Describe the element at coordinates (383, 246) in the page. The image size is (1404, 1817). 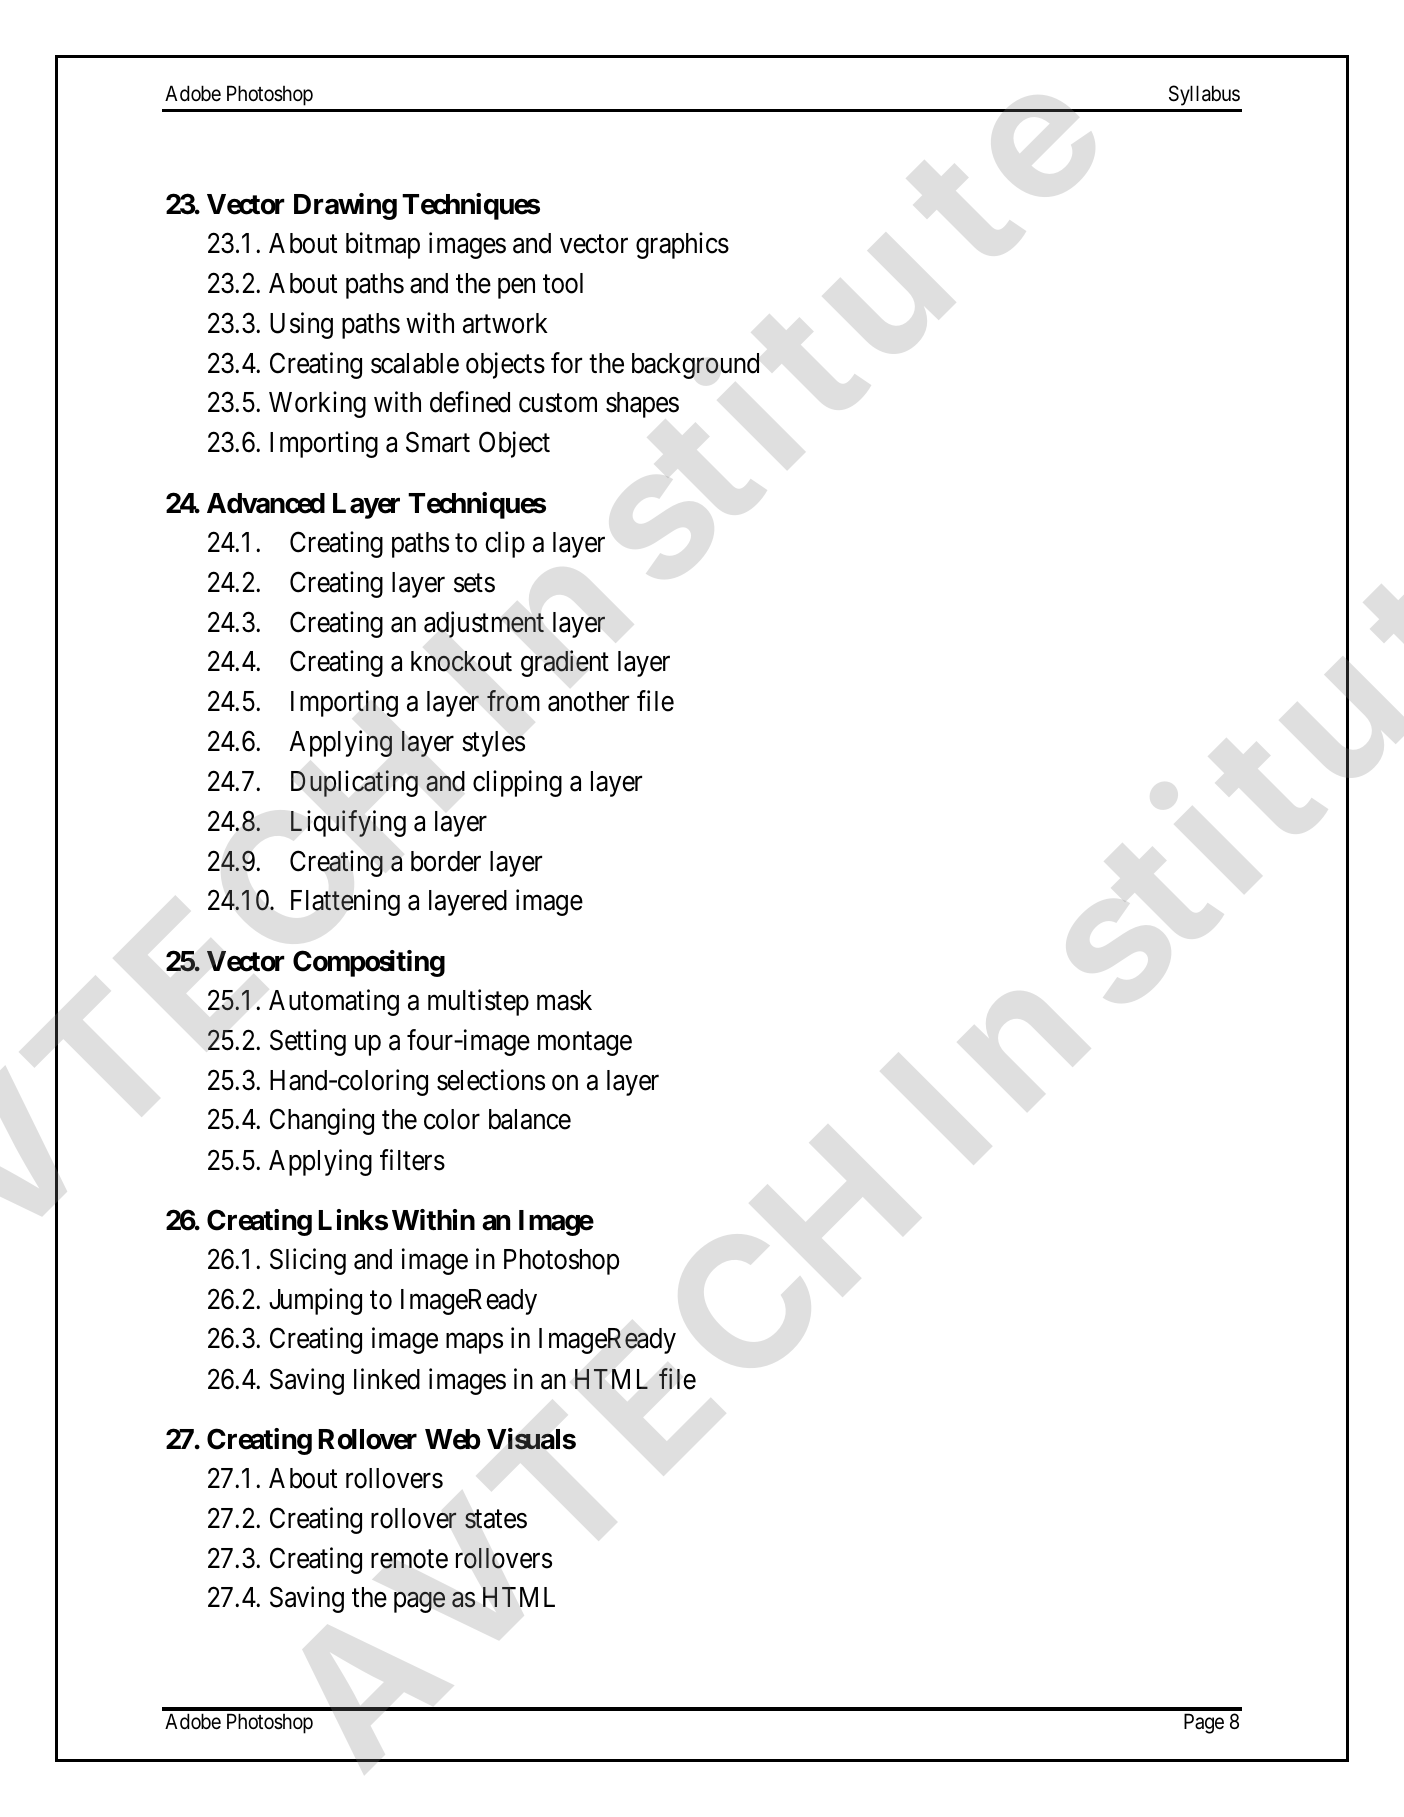
I see `bitmap` at that location.
